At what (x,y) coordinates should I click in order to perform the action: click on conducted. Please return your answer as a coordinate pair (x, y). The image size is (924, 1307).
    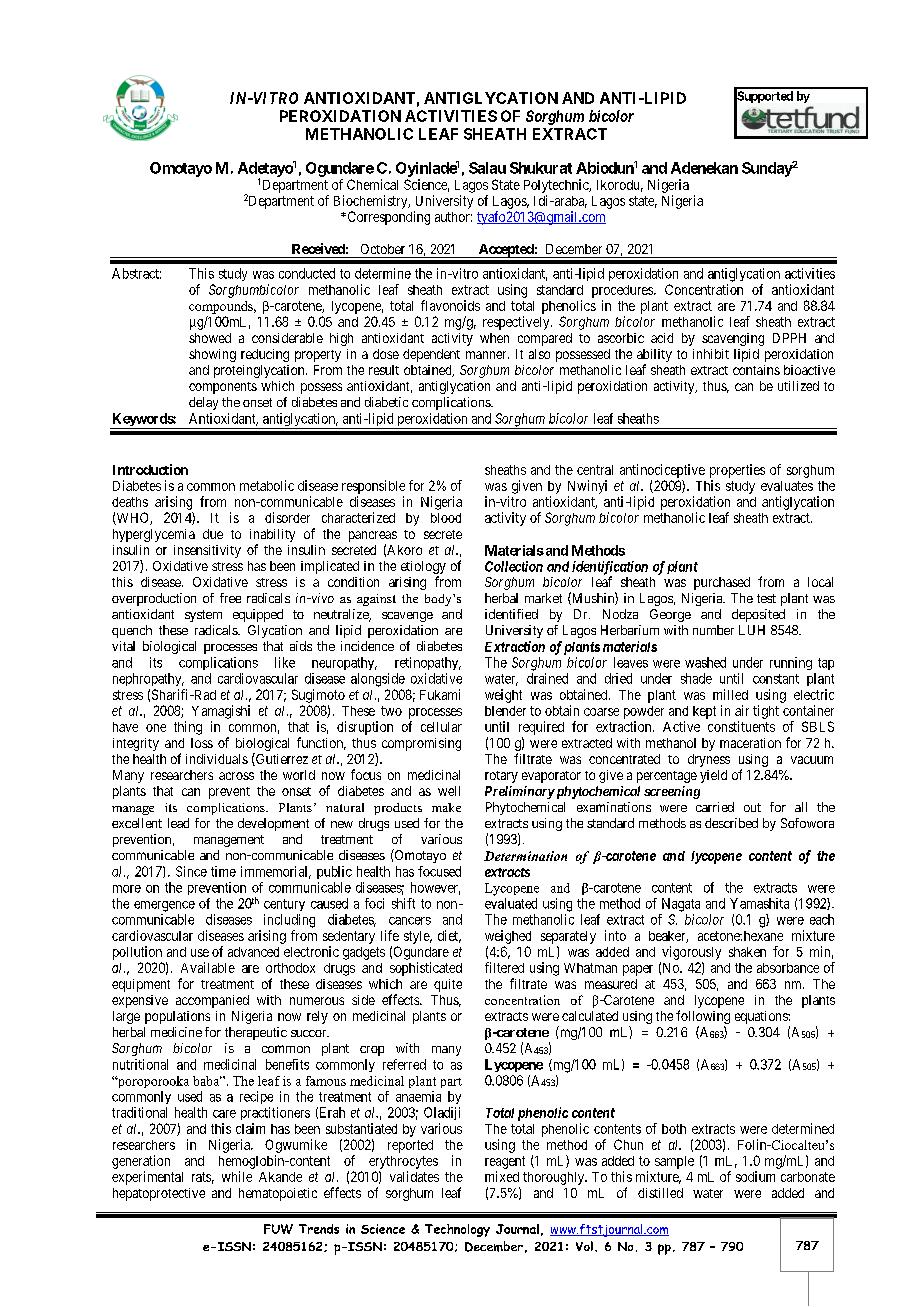
    Looking at the image, I should click on (307, 273).
